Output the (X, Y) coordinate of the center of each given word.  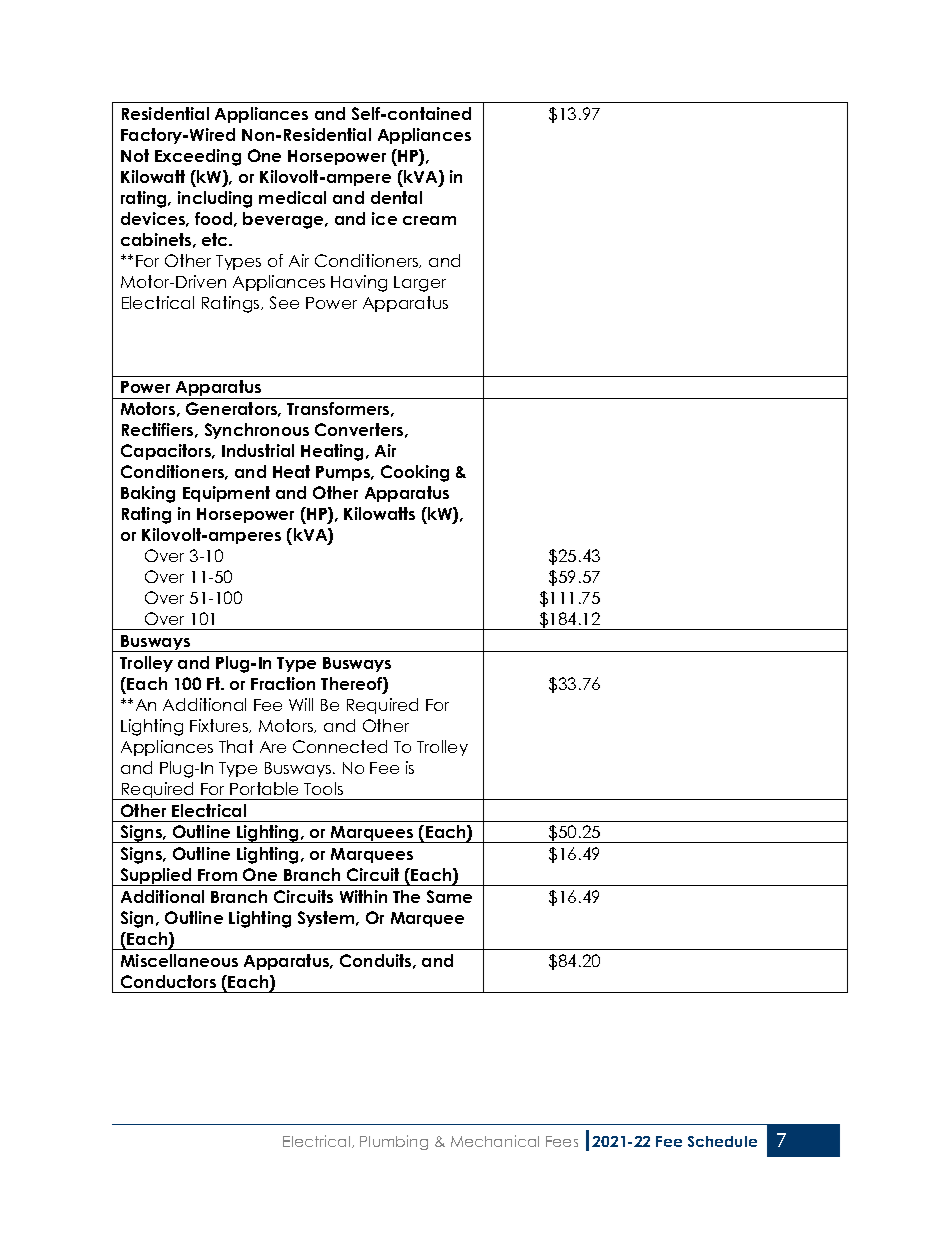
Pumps (344, 473)
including (215, 199)
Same (449, 896)
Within (363, 896)
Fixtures (220, 726)
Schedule (722, 1141)
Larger (420, 284)
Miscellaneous (179, 960)
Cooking (415, 473)
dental (396, 197)
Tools (323, 788)
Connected (340, 746)
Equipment (226, 494)
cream (429, 220)
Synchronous (257, 431)
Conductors (168, 981)
